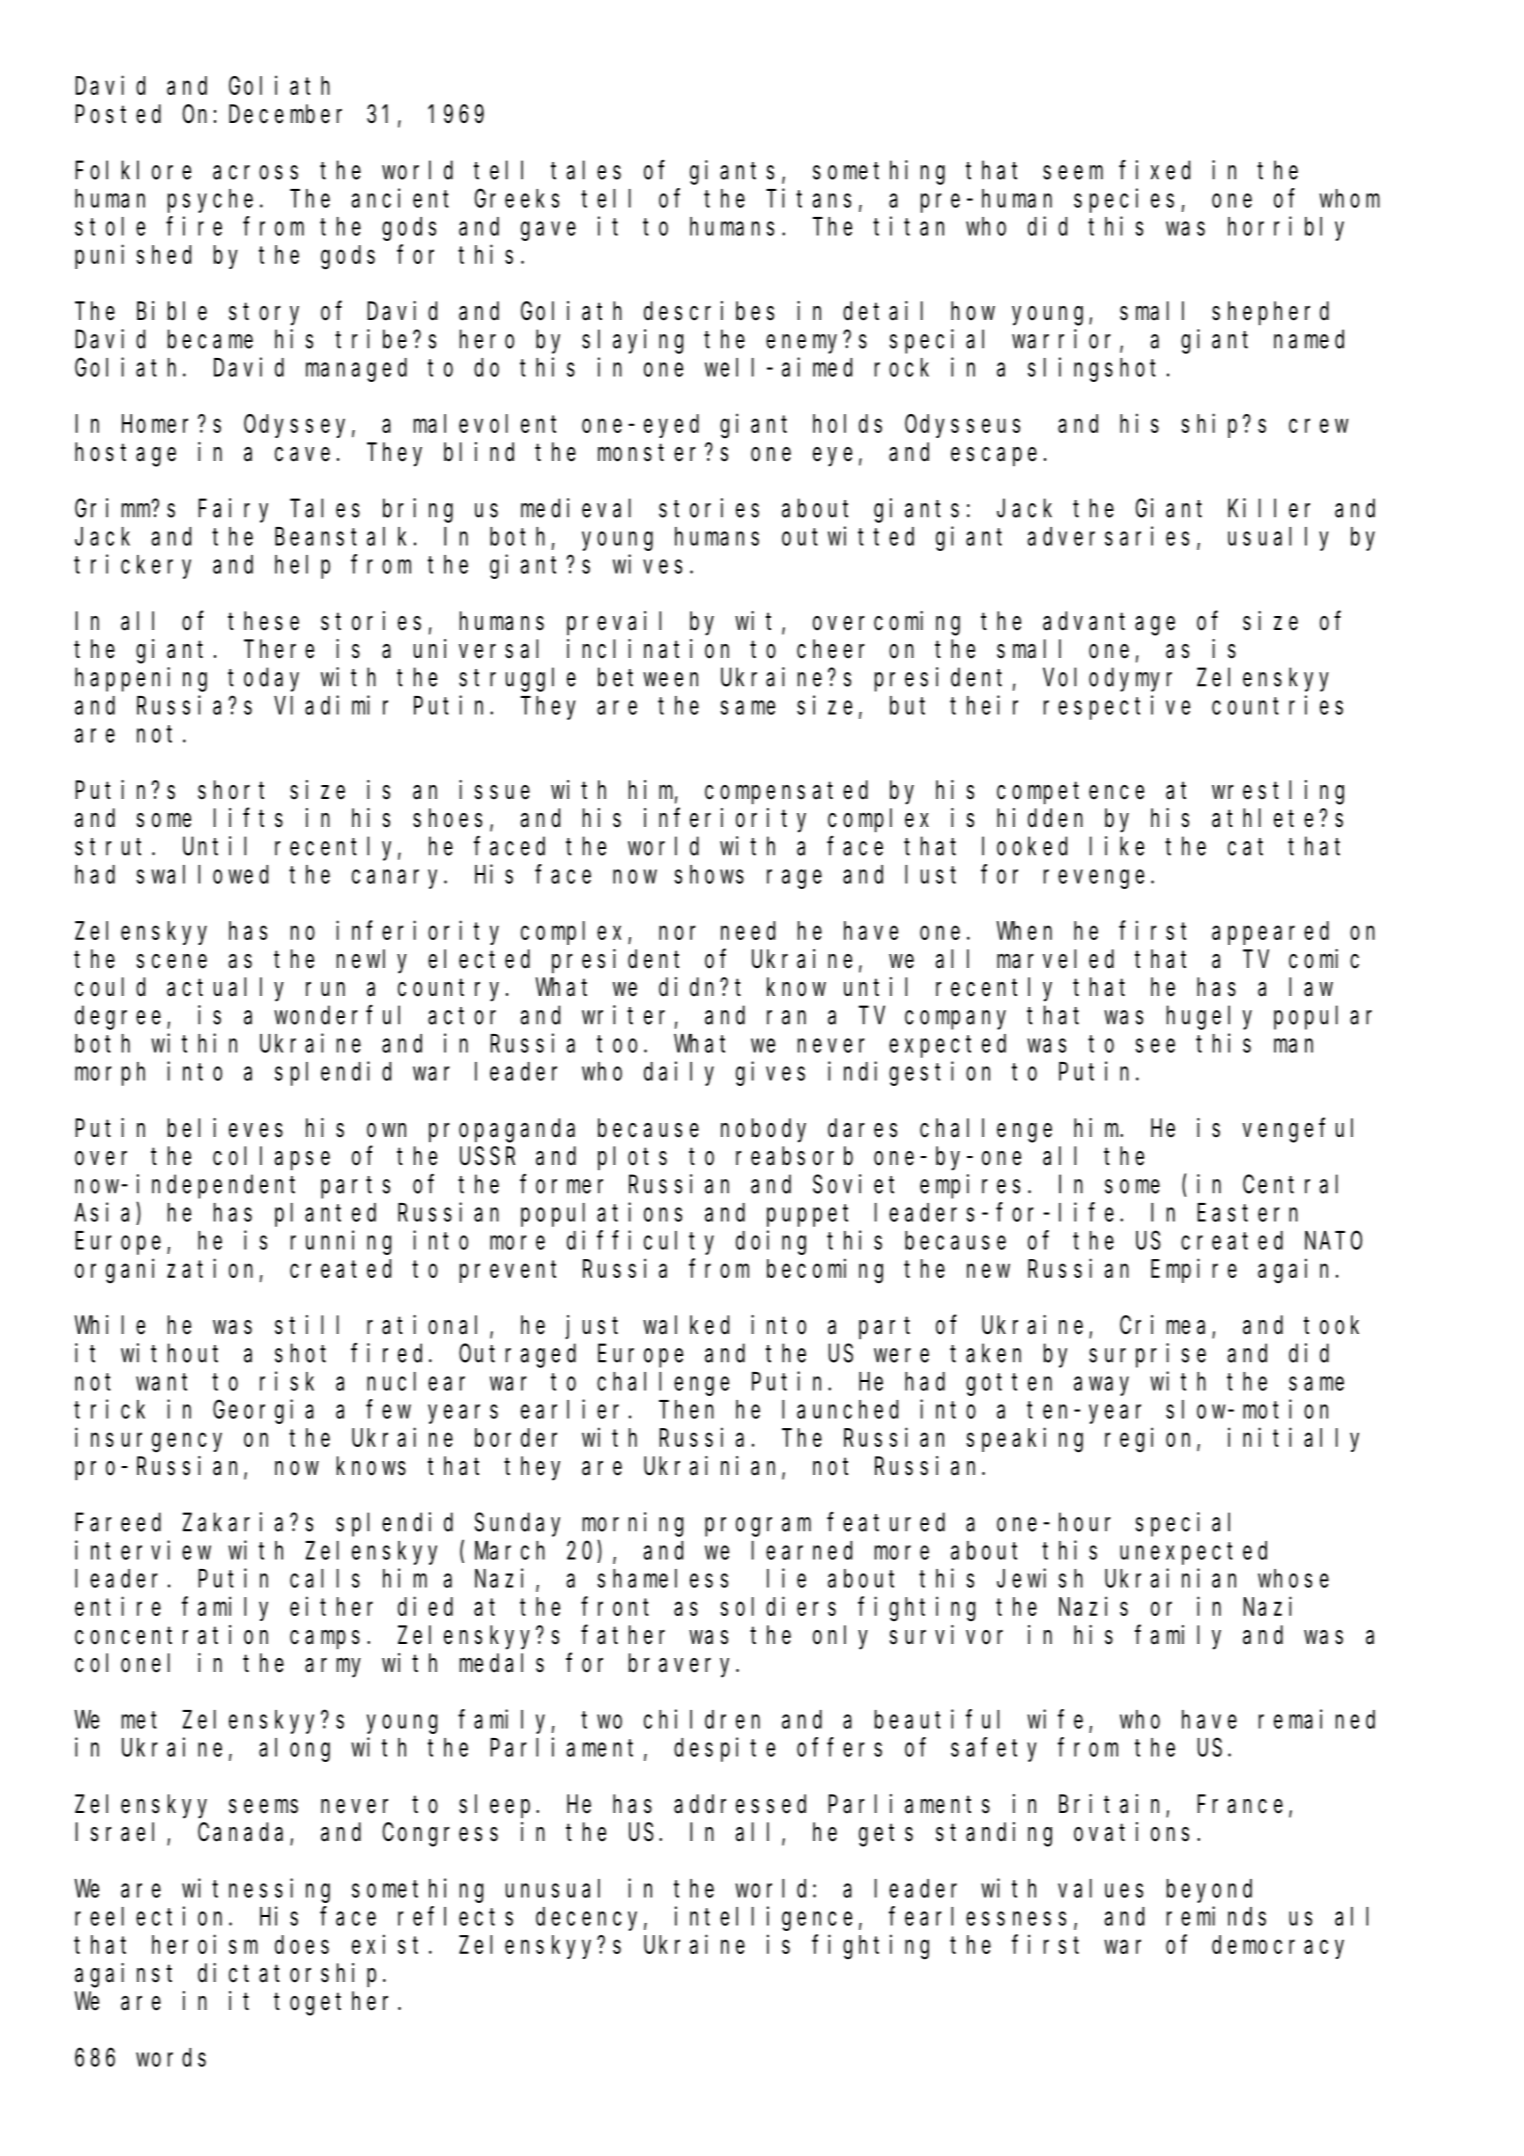 The width and height of the screenshot is (1524, 2156). I want to click on species, so click(1124, 200).
